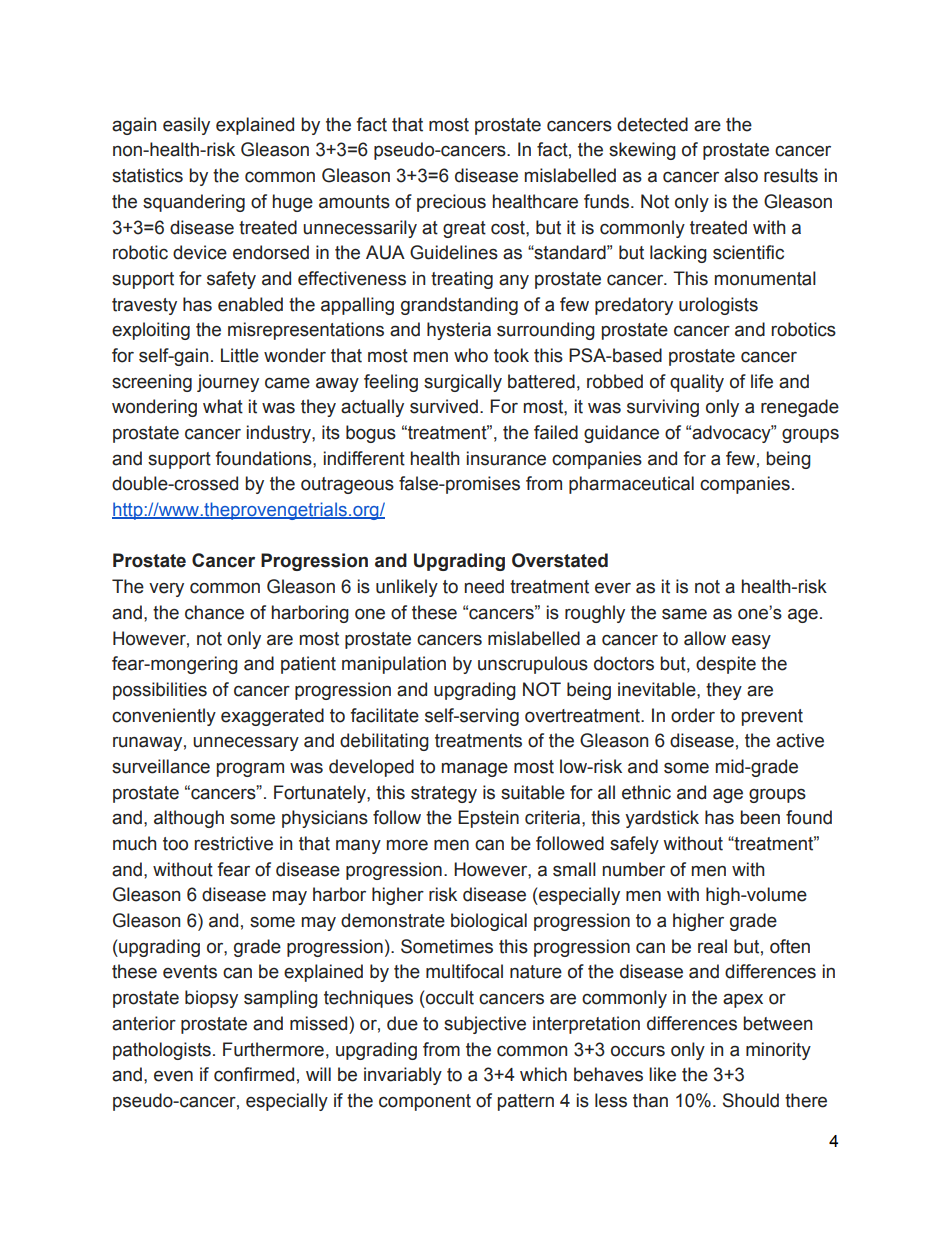  I want to click on easily, so click(186, 126).
